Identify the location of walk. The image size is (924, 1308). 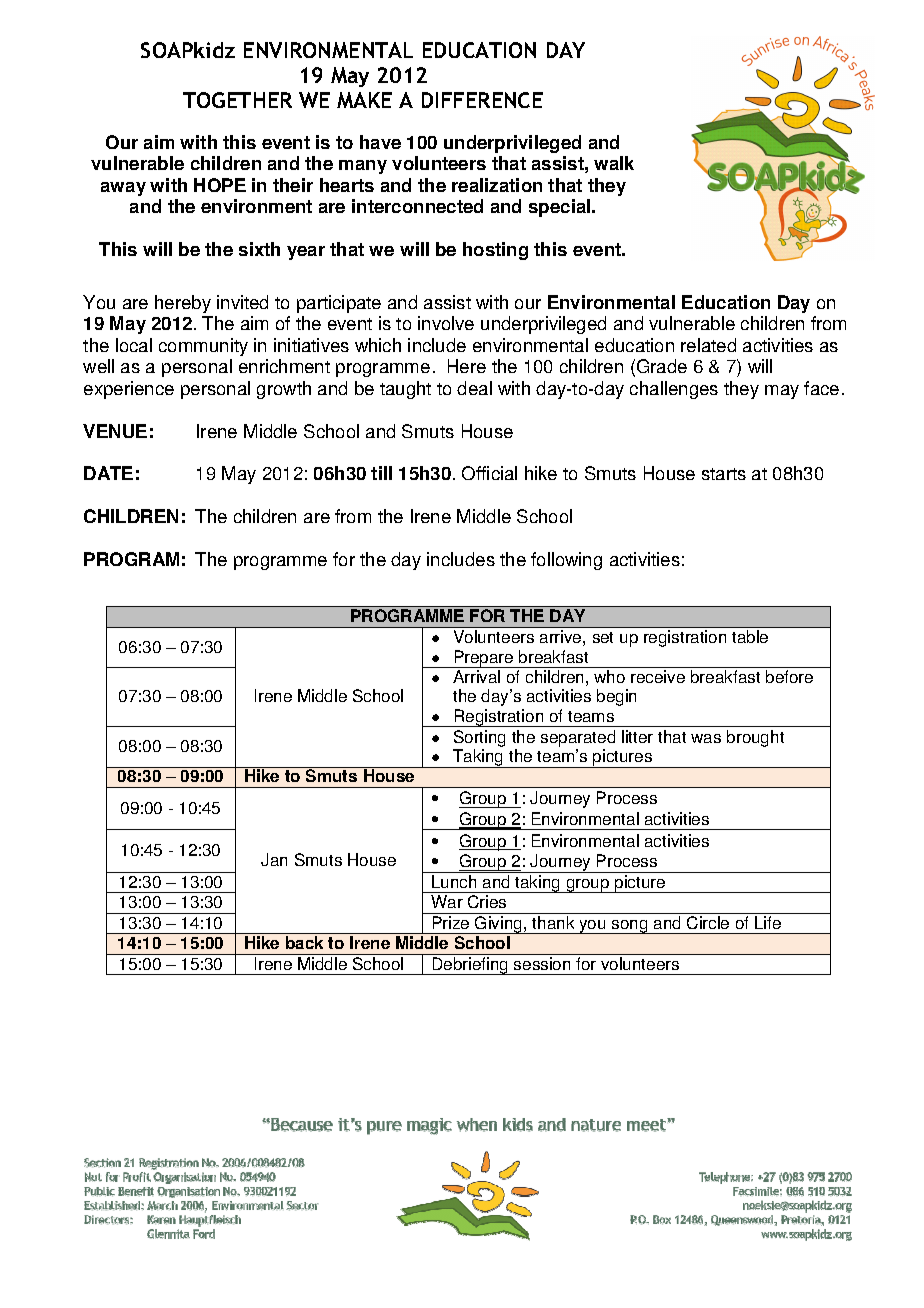
(614, 163).
